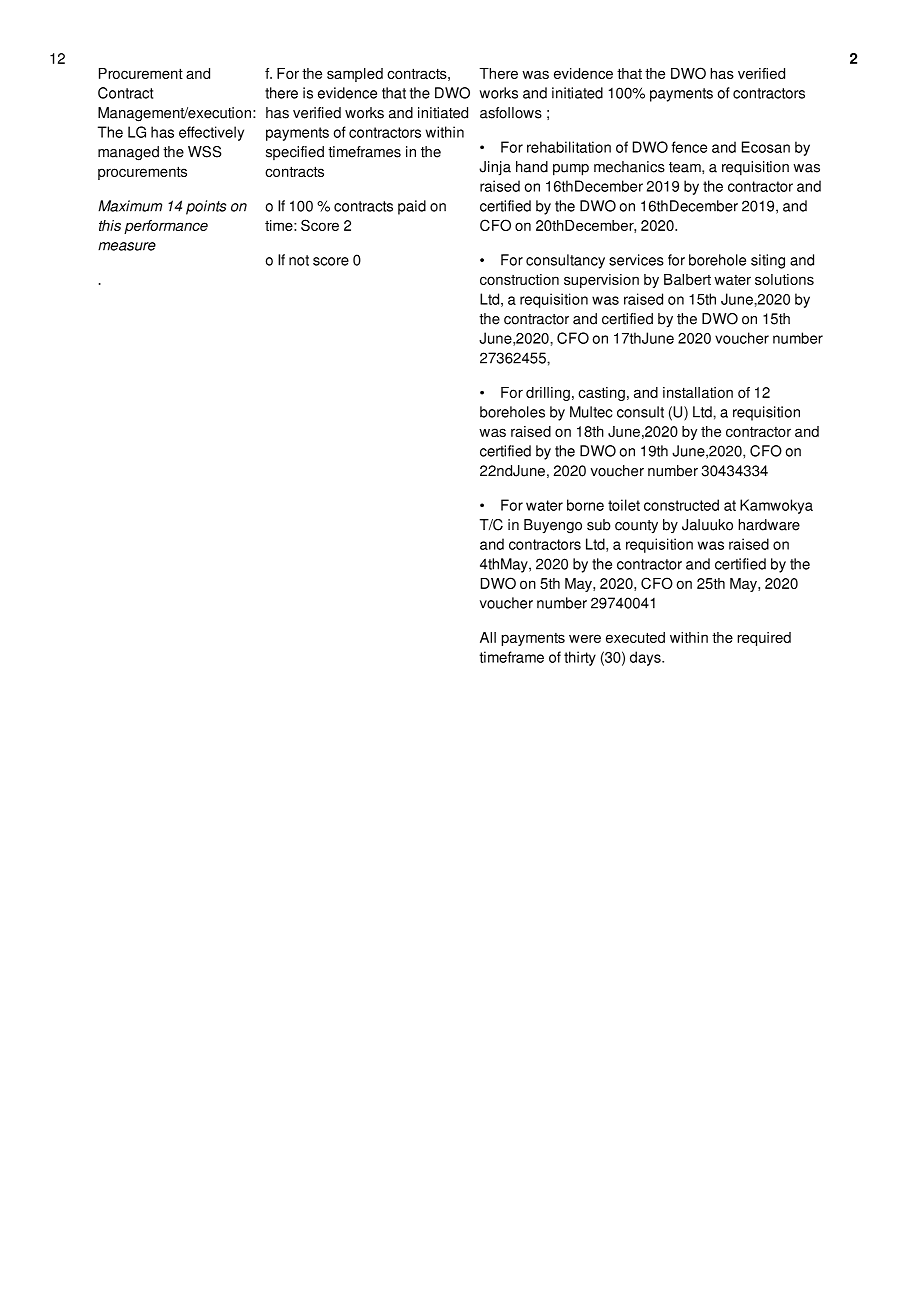  Describe the element at coordinates (211, 133) in the document. I see `effectively` at that location.
